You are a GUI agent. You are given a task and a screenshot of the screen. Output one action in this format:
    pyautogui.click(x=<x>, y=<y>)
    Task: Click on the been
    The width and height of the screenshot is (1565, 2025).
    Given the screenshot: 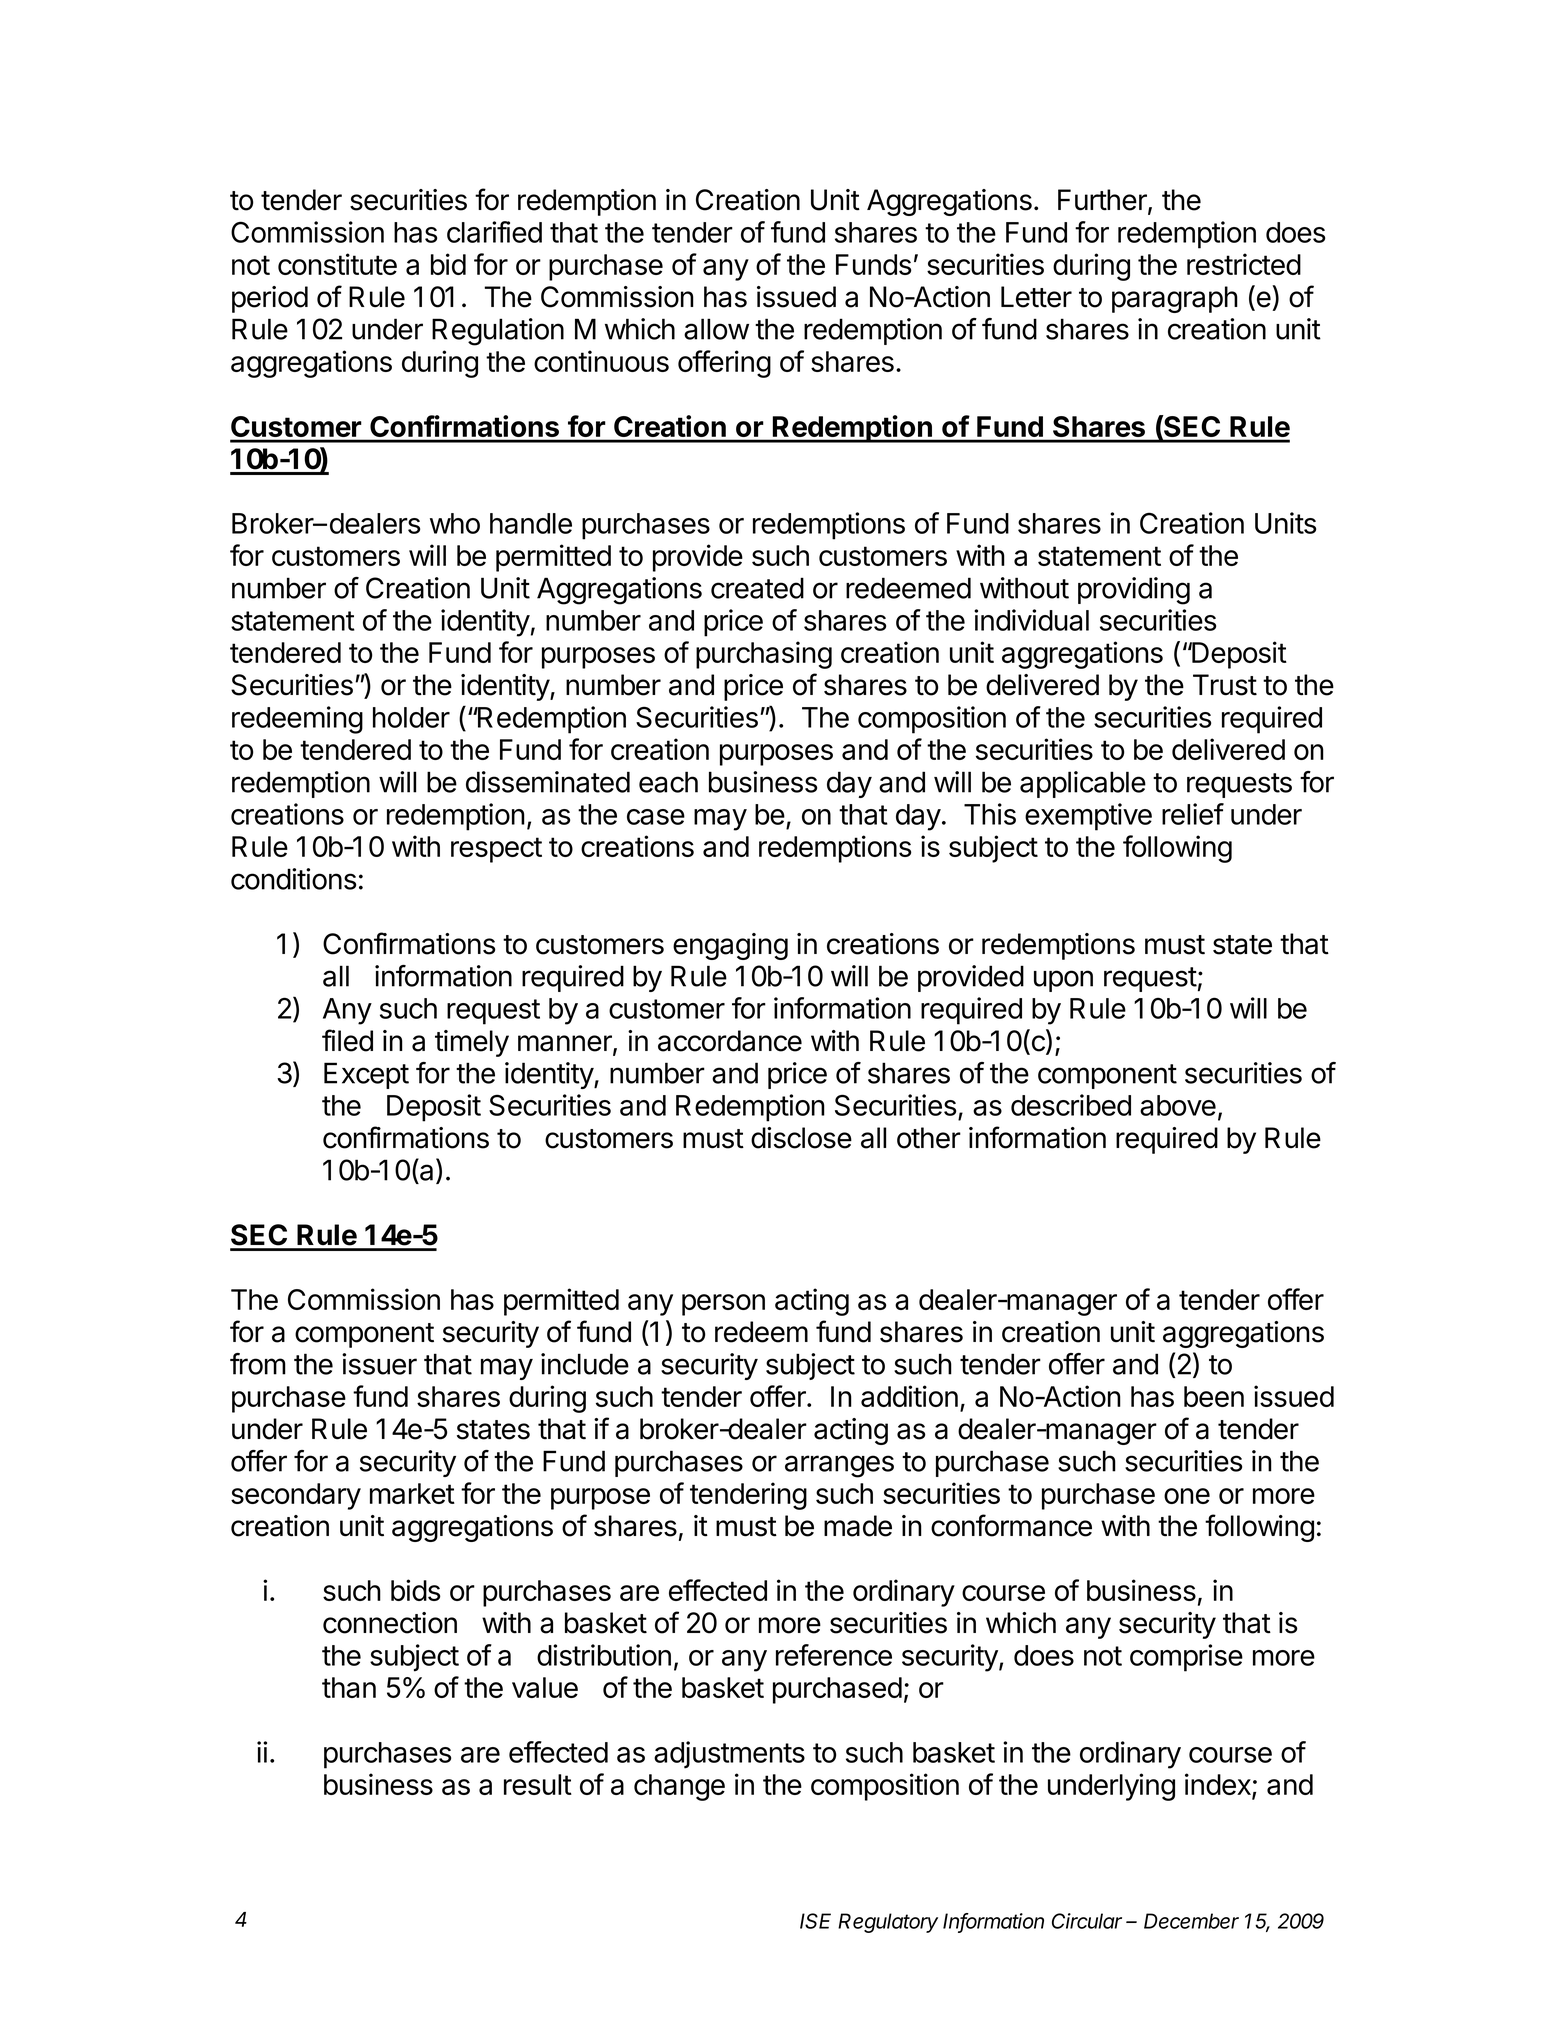 What is the action you would take?
    pyautogui.click(x=1214, y=1396)
